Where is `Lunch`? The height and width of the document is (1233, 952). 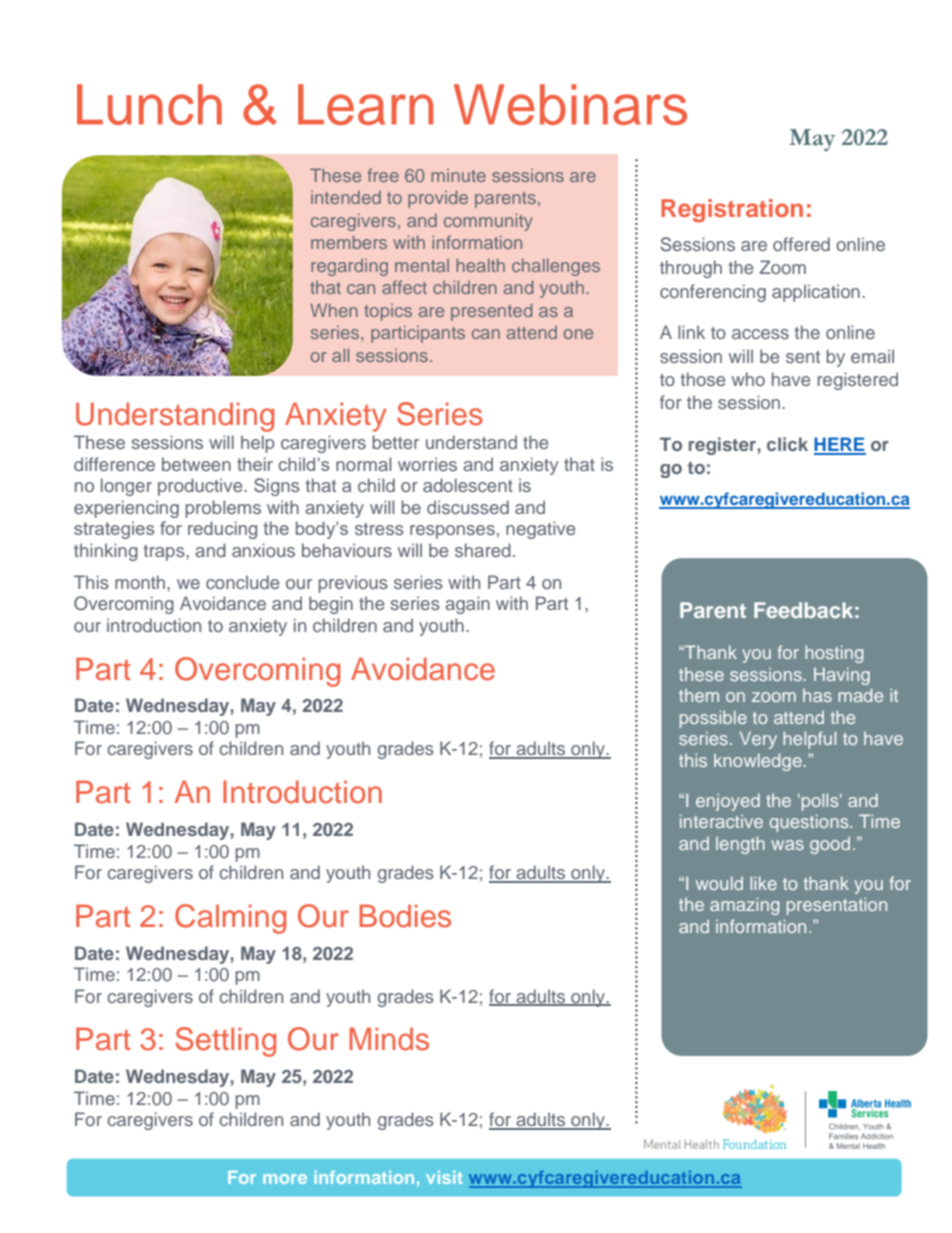 Lunch is located at coordinates (149, 104).
